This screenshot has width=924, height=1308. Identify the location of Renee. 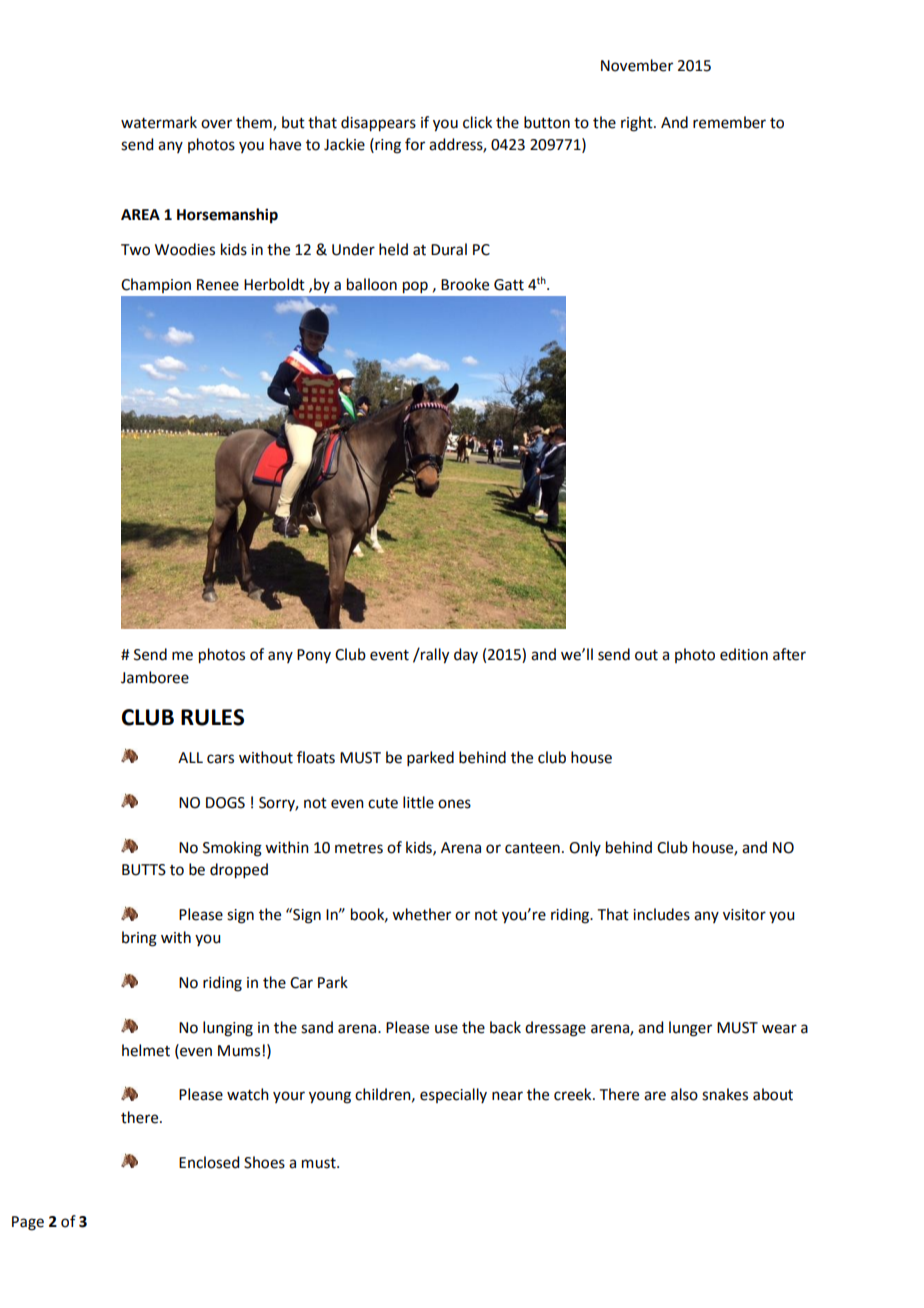
(218, 285).
